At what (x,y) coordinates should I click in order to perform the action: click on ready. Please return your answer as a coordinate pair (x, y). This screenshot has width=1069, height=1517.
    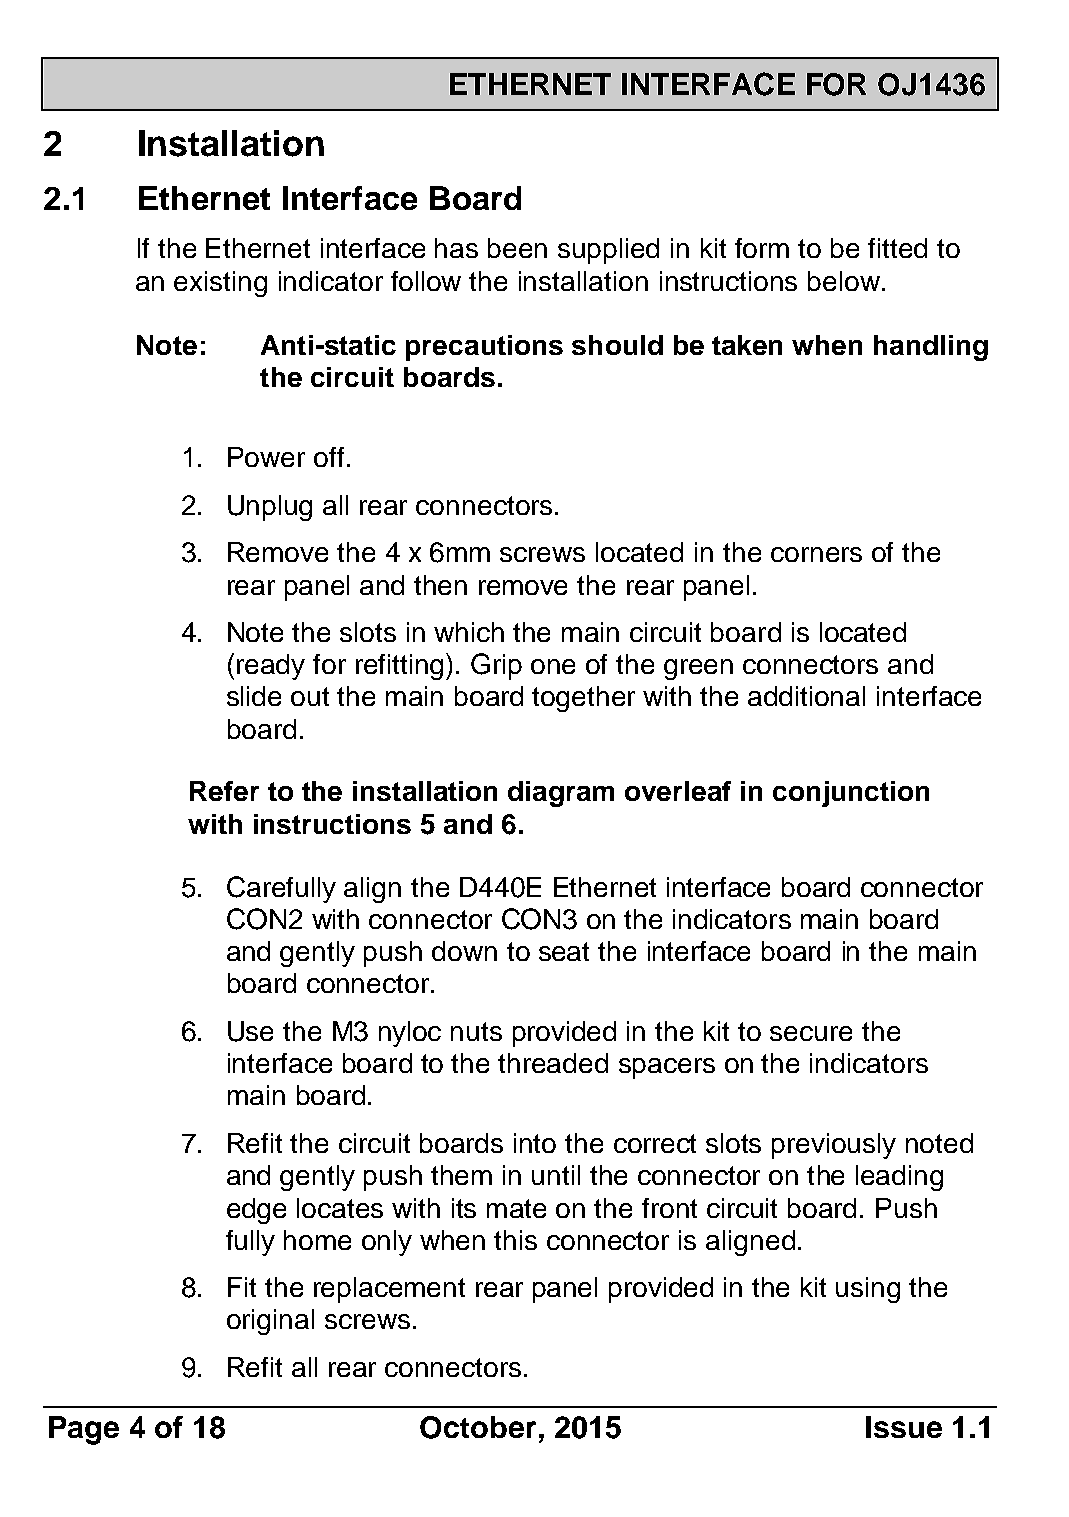
    Looking at the image, I should click on (271, 667).
